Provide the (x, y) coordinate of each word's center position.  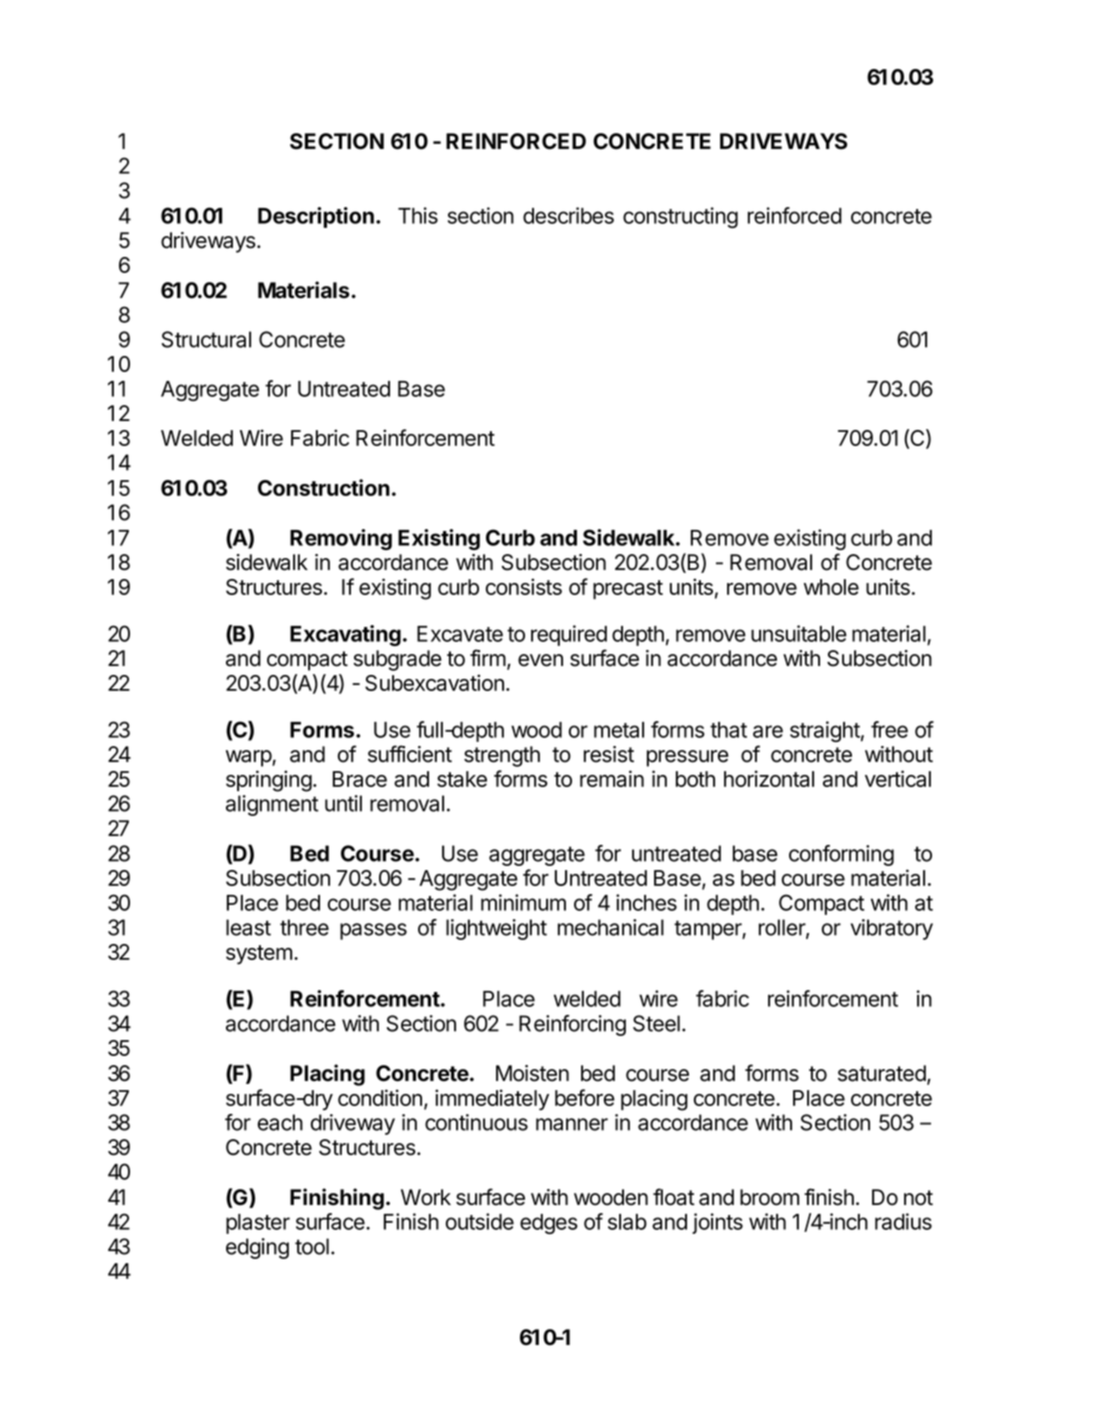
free (889, 729)
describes (568, 215)
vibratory (892, 929)
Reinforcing (572, 1025)
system (259, 955)
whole (831, 587)
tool (312, 1246)
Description (316, 217)
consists (524, 586)
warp (249, 758)
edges (549, 1224)
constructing (680, 217)
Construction (324, 487)
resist (609, 754)
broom (769, 1197)
